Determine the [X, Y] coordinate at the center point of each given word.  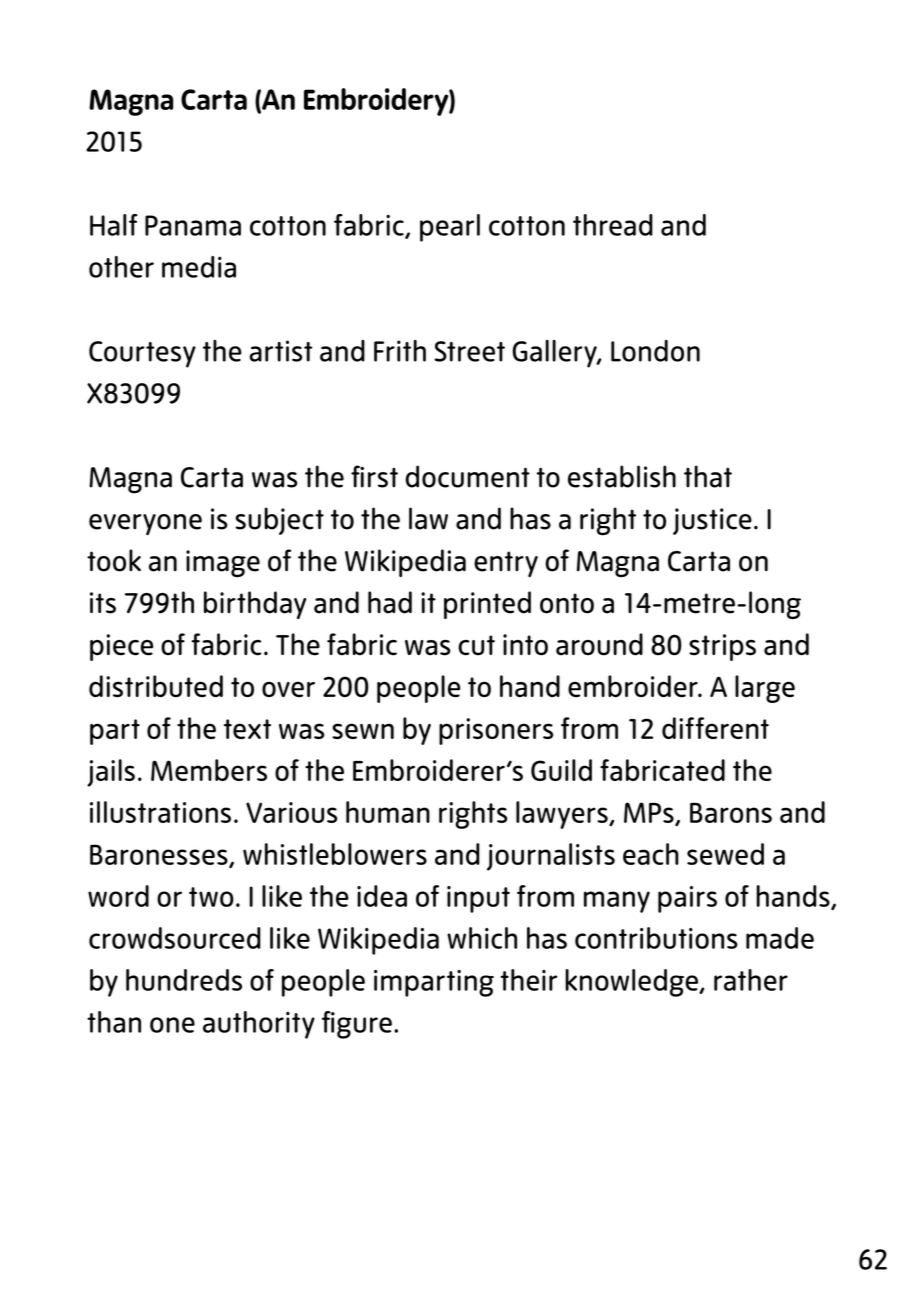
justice [712, 521]
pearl [450, 228]
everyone [145, 525]
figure [357, 1025]
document [467, 476]
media [199, 267]
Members [209, 770]
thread [613, 225]
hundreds [184, 980]
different [715, 728]
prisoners [496, 731]
